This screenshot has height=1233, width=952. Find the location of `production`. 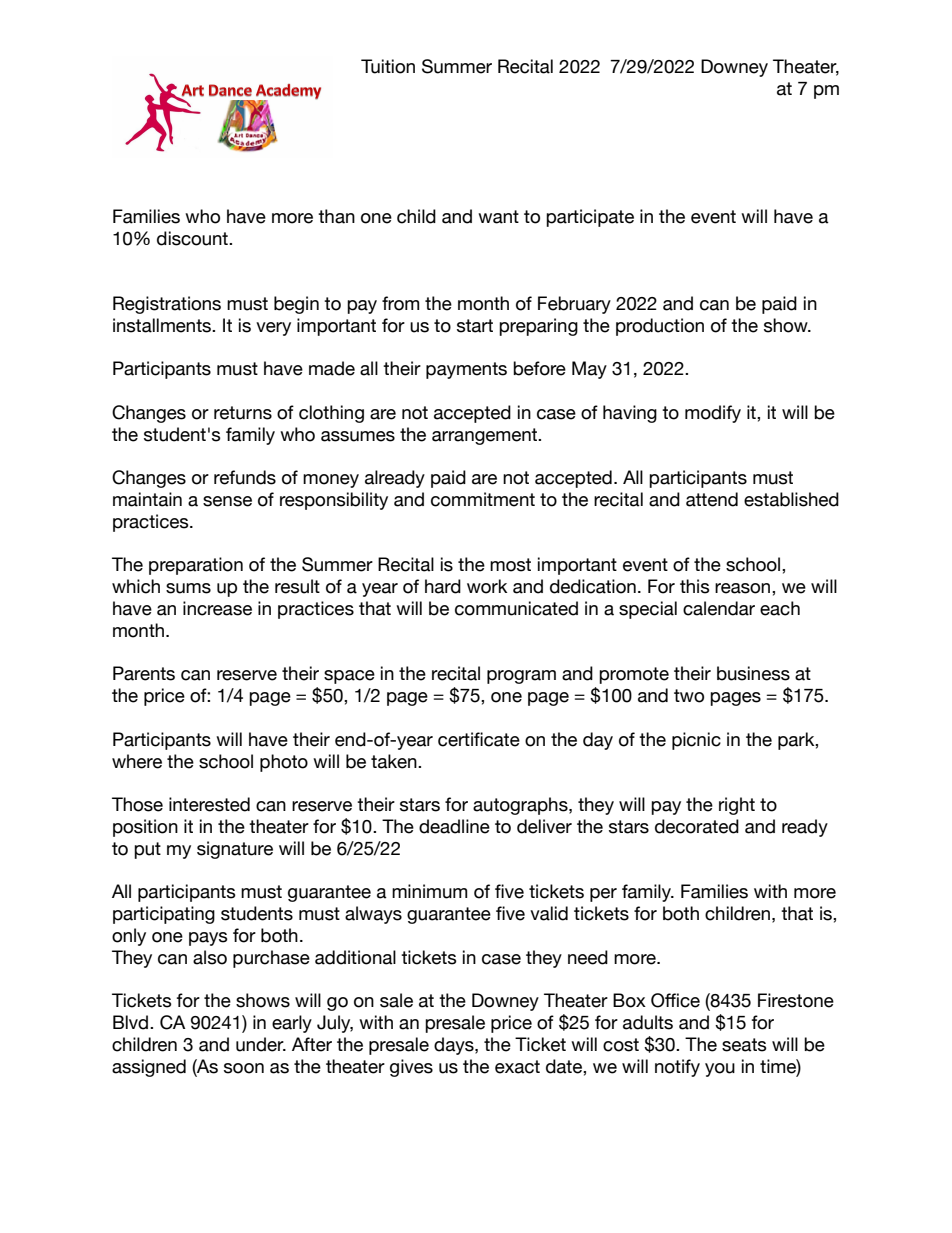

production is located at coordinates (660, 327).
